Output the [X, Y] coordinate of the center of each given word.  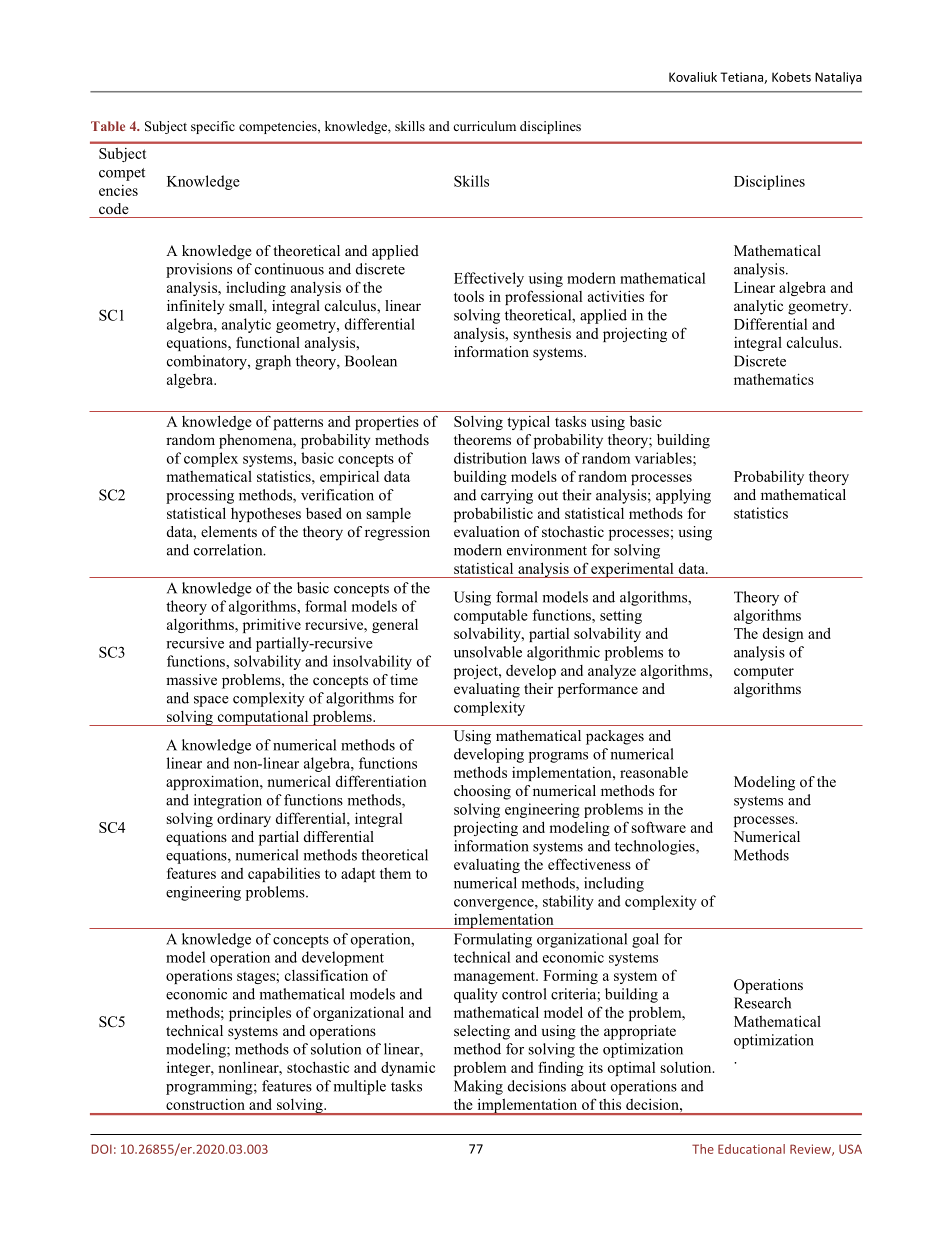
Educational [751, 1149]
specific [213, 127]
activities [616, 296]
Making [478, 1087]
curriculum [484, 126]
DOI [101, 1149]
